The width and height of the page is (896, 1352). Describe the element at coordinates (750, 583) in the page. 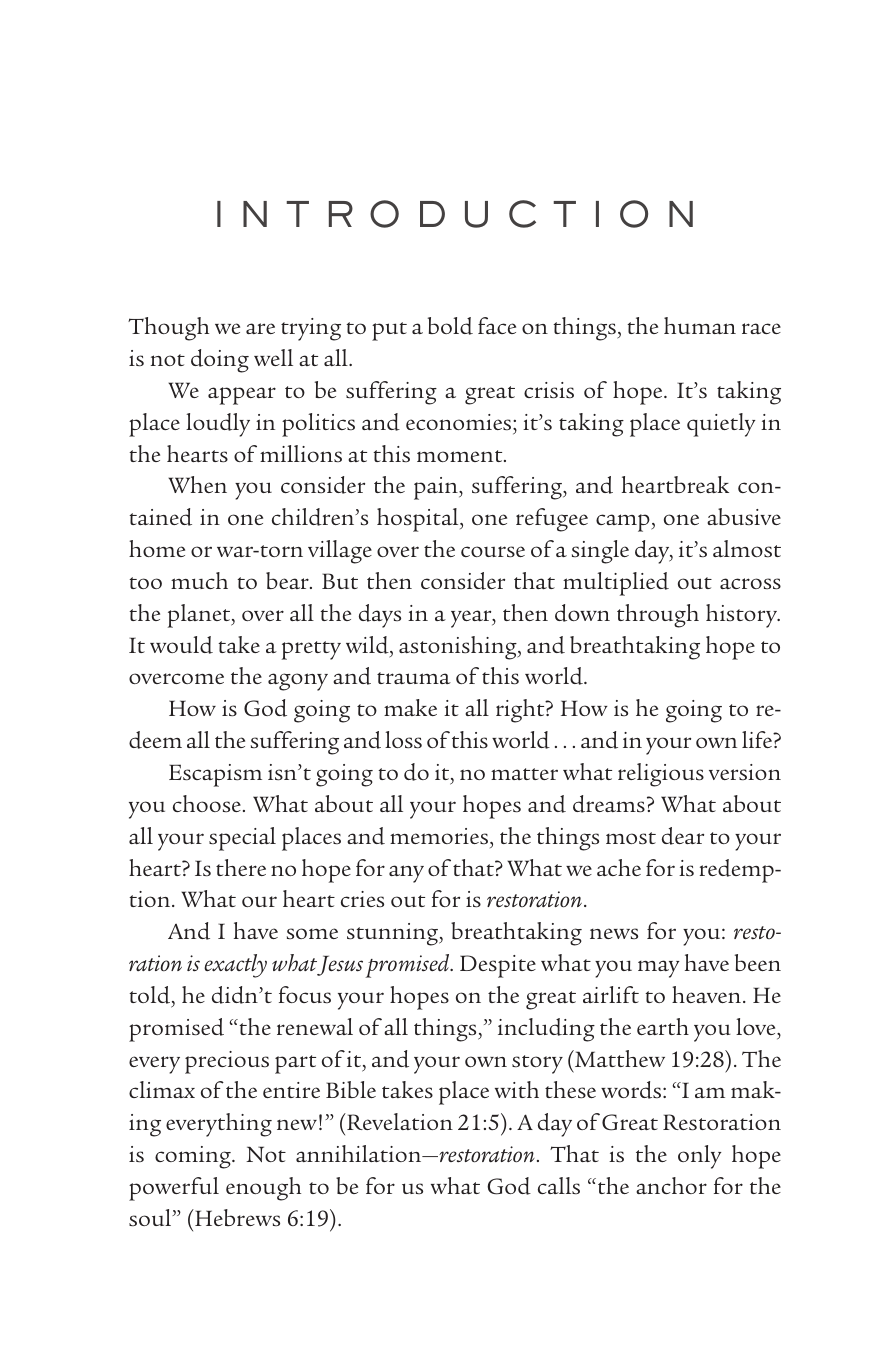

I see `across` at that location.
